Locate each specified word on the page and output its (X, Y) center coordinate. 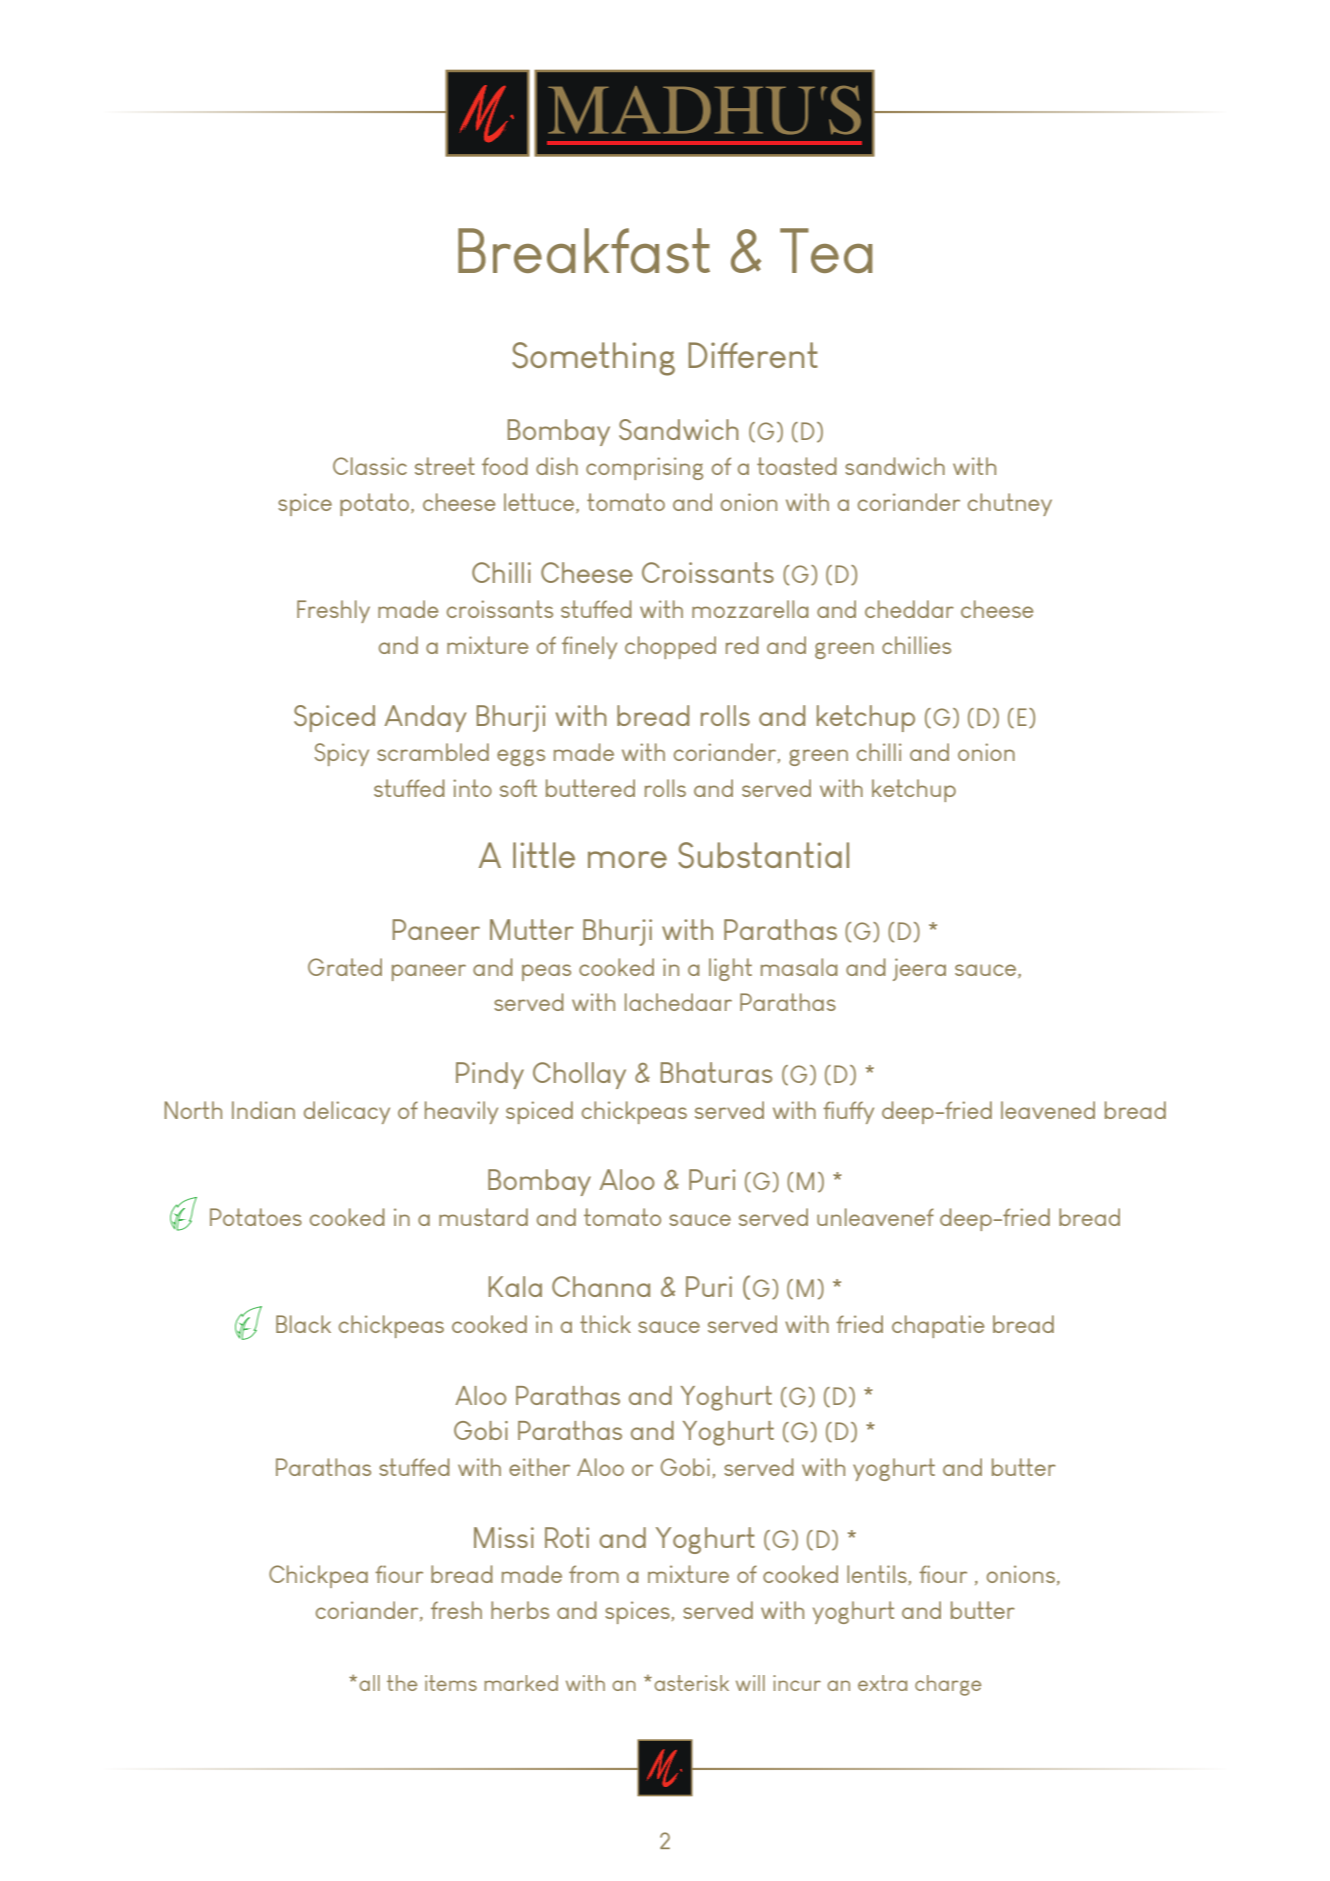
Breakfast (584, 250)
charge (948, 1685)
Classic (370, 466)
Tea (826, 250)
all (369, 1683)
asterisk (691, 1683)
